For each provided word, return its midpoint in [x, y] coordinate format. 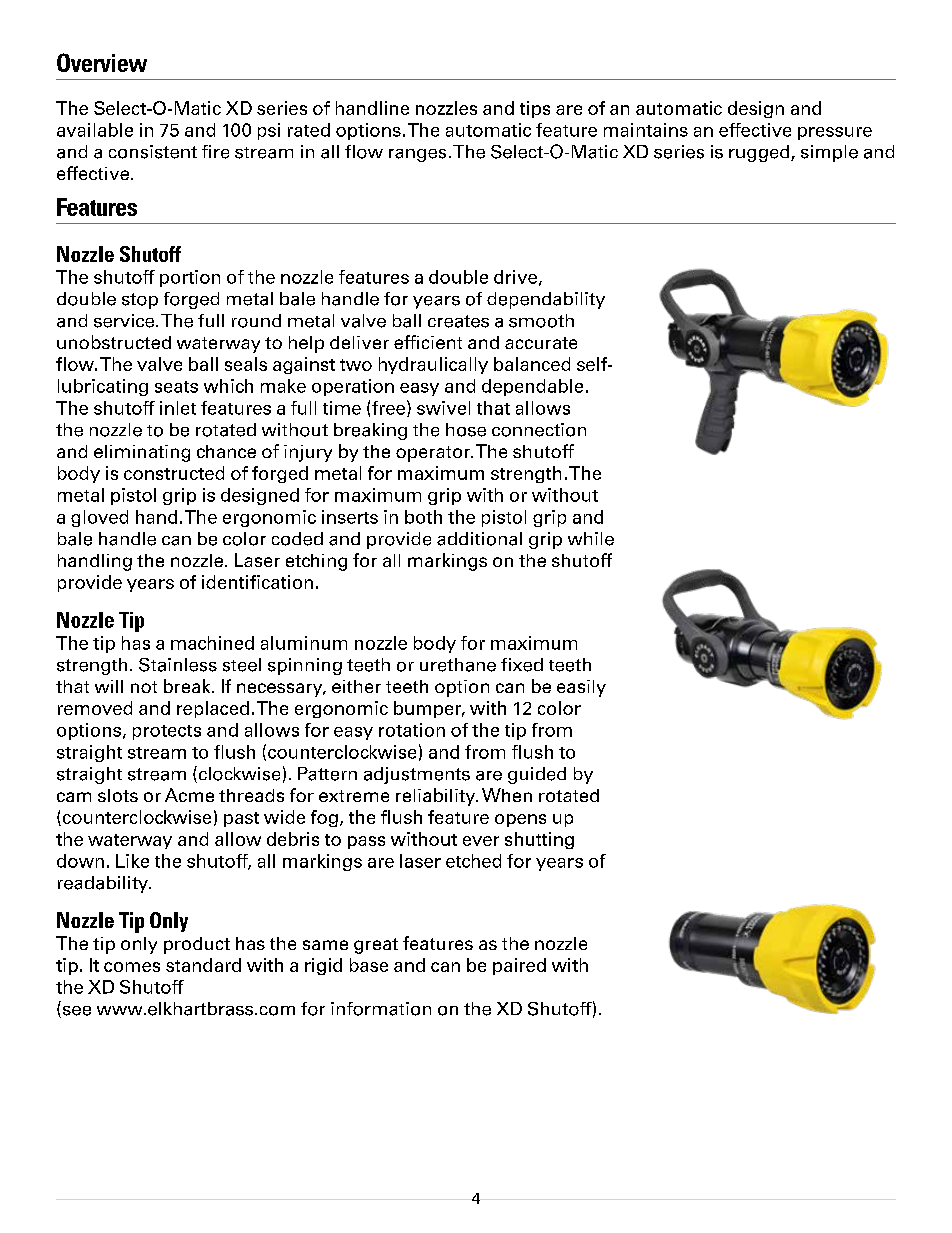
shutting [539, 840]
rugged [760, 153]
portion [190, 278]
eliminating [142, 453]
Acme [189, 795]
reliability [437, 797]
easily [581, 688]
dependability [546, 300]
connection [539, 430]
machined [212, 643]
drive [515, 277]
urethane [458, 665]
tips [535, 109]
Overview [102, 62]
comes [132, 967]
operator [434, 454]
